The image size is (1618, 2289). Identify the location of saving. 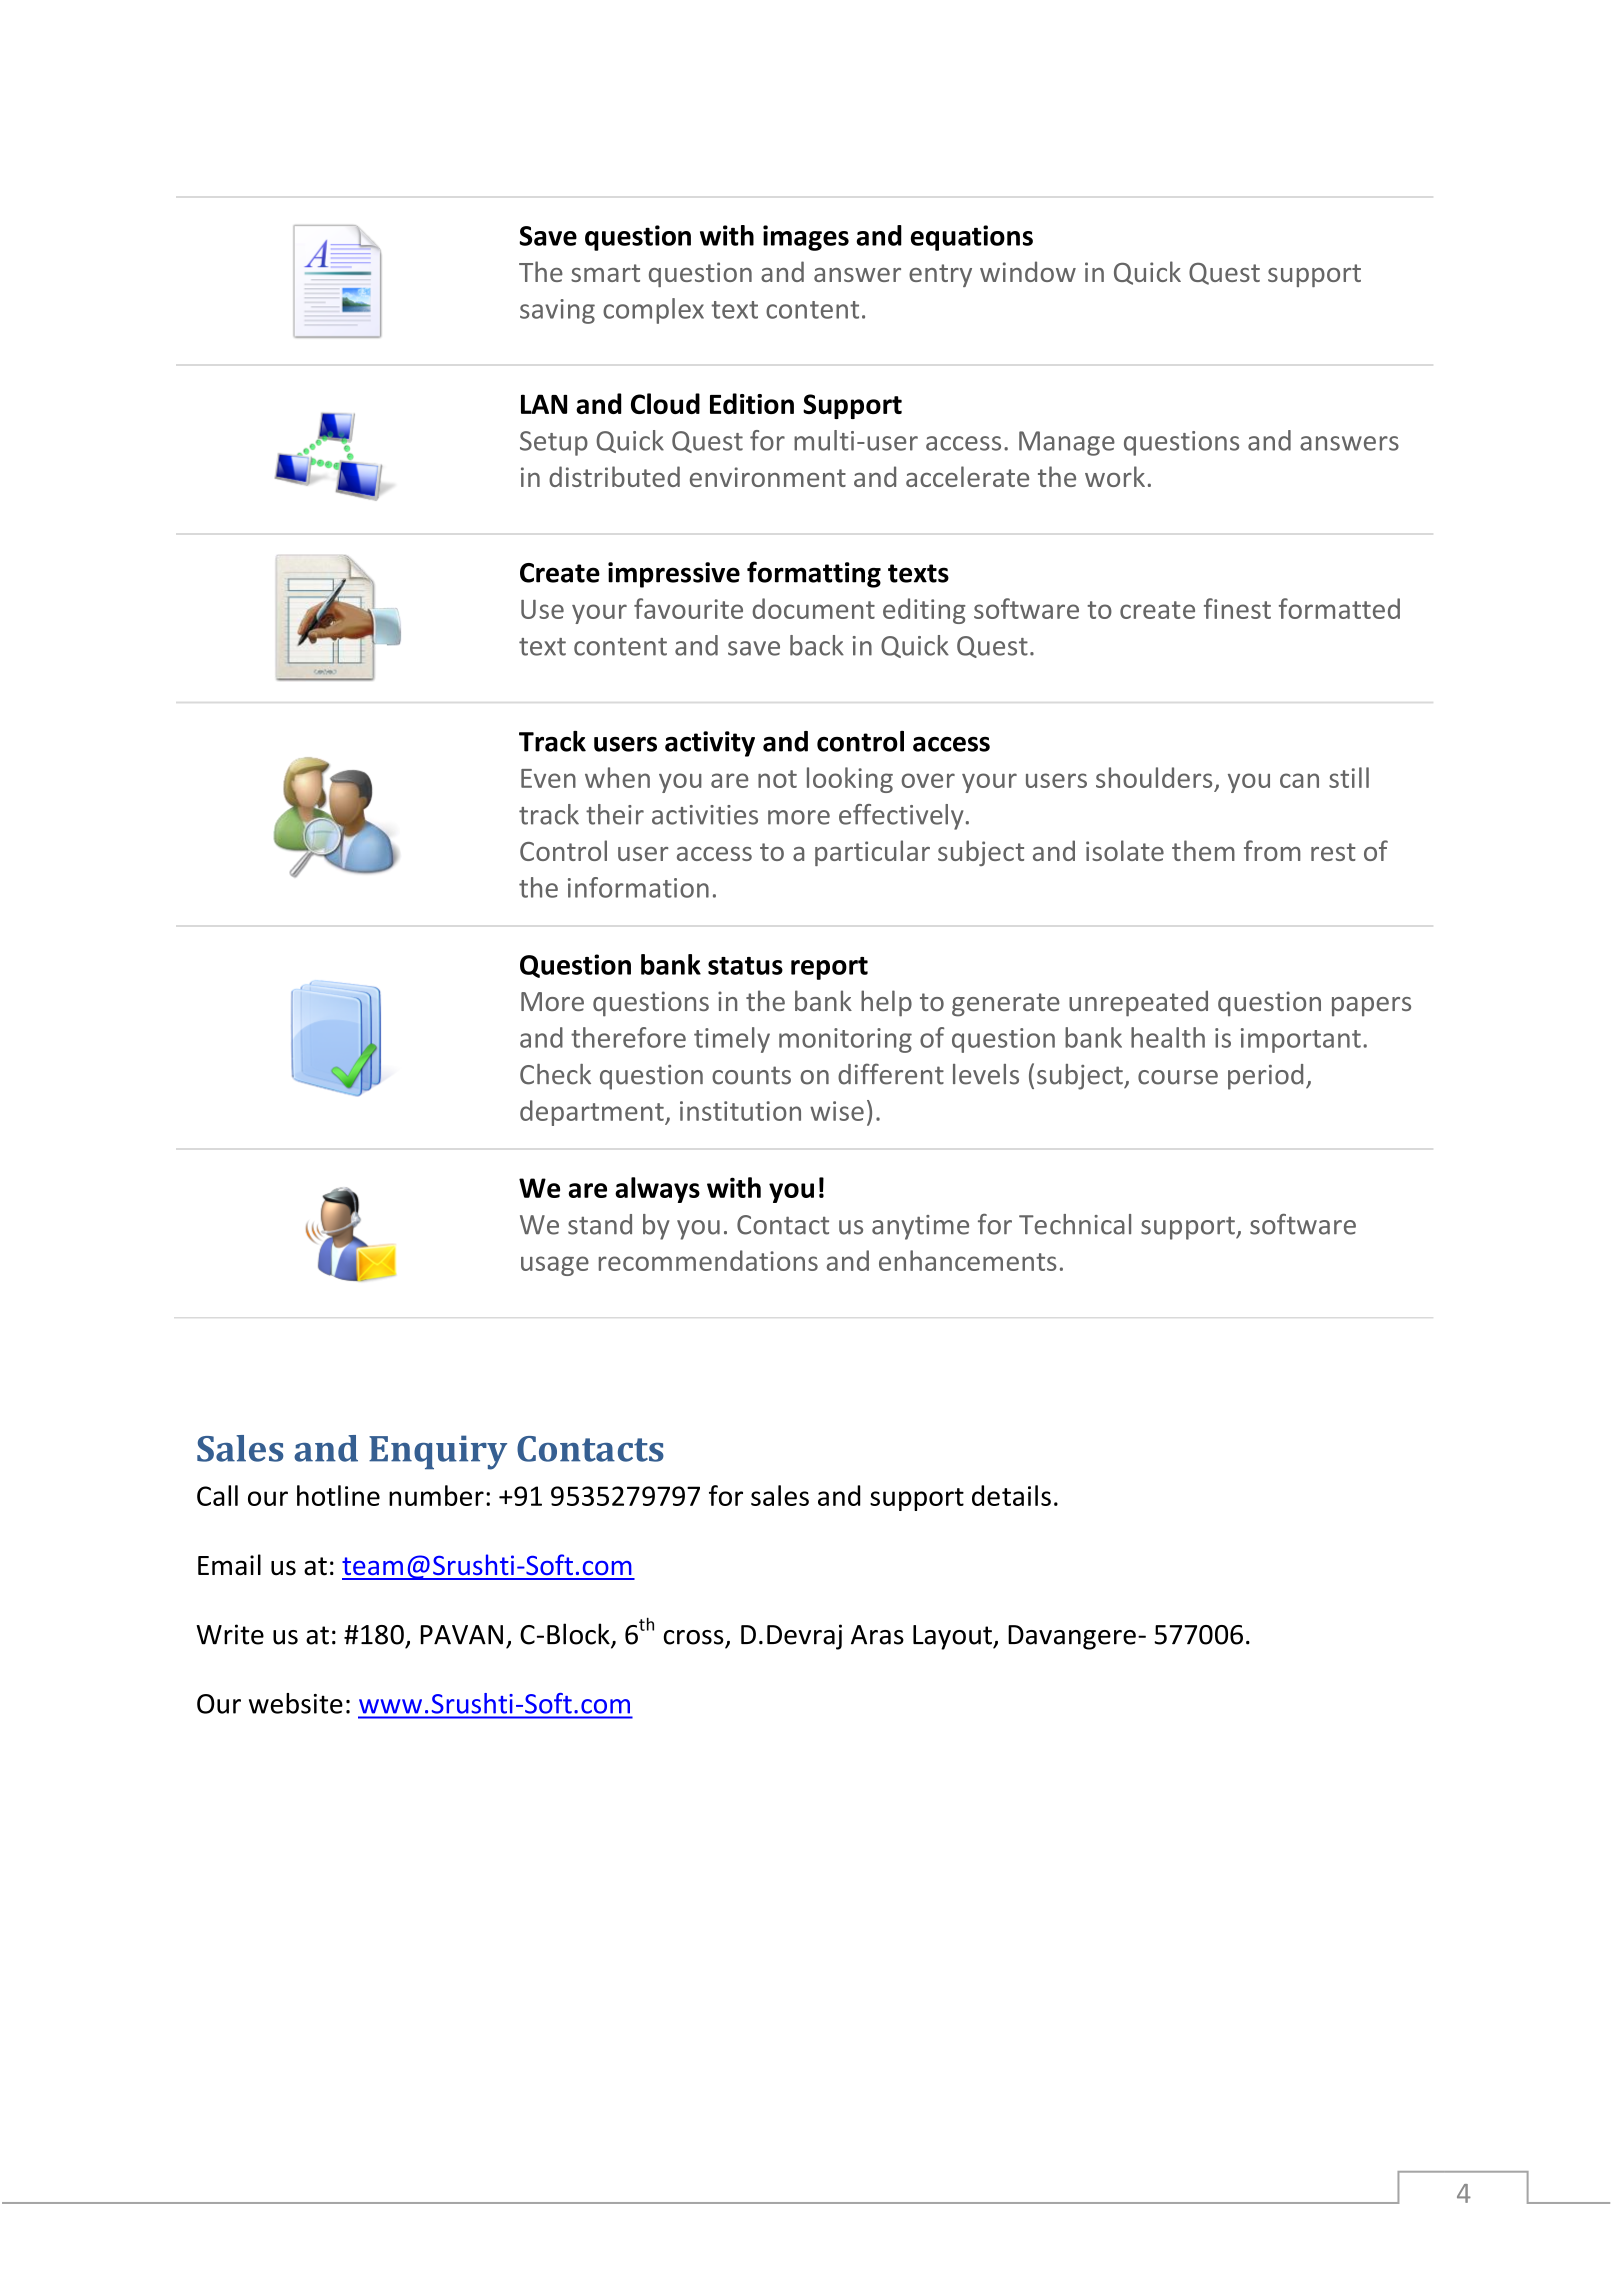
(557, 311).
